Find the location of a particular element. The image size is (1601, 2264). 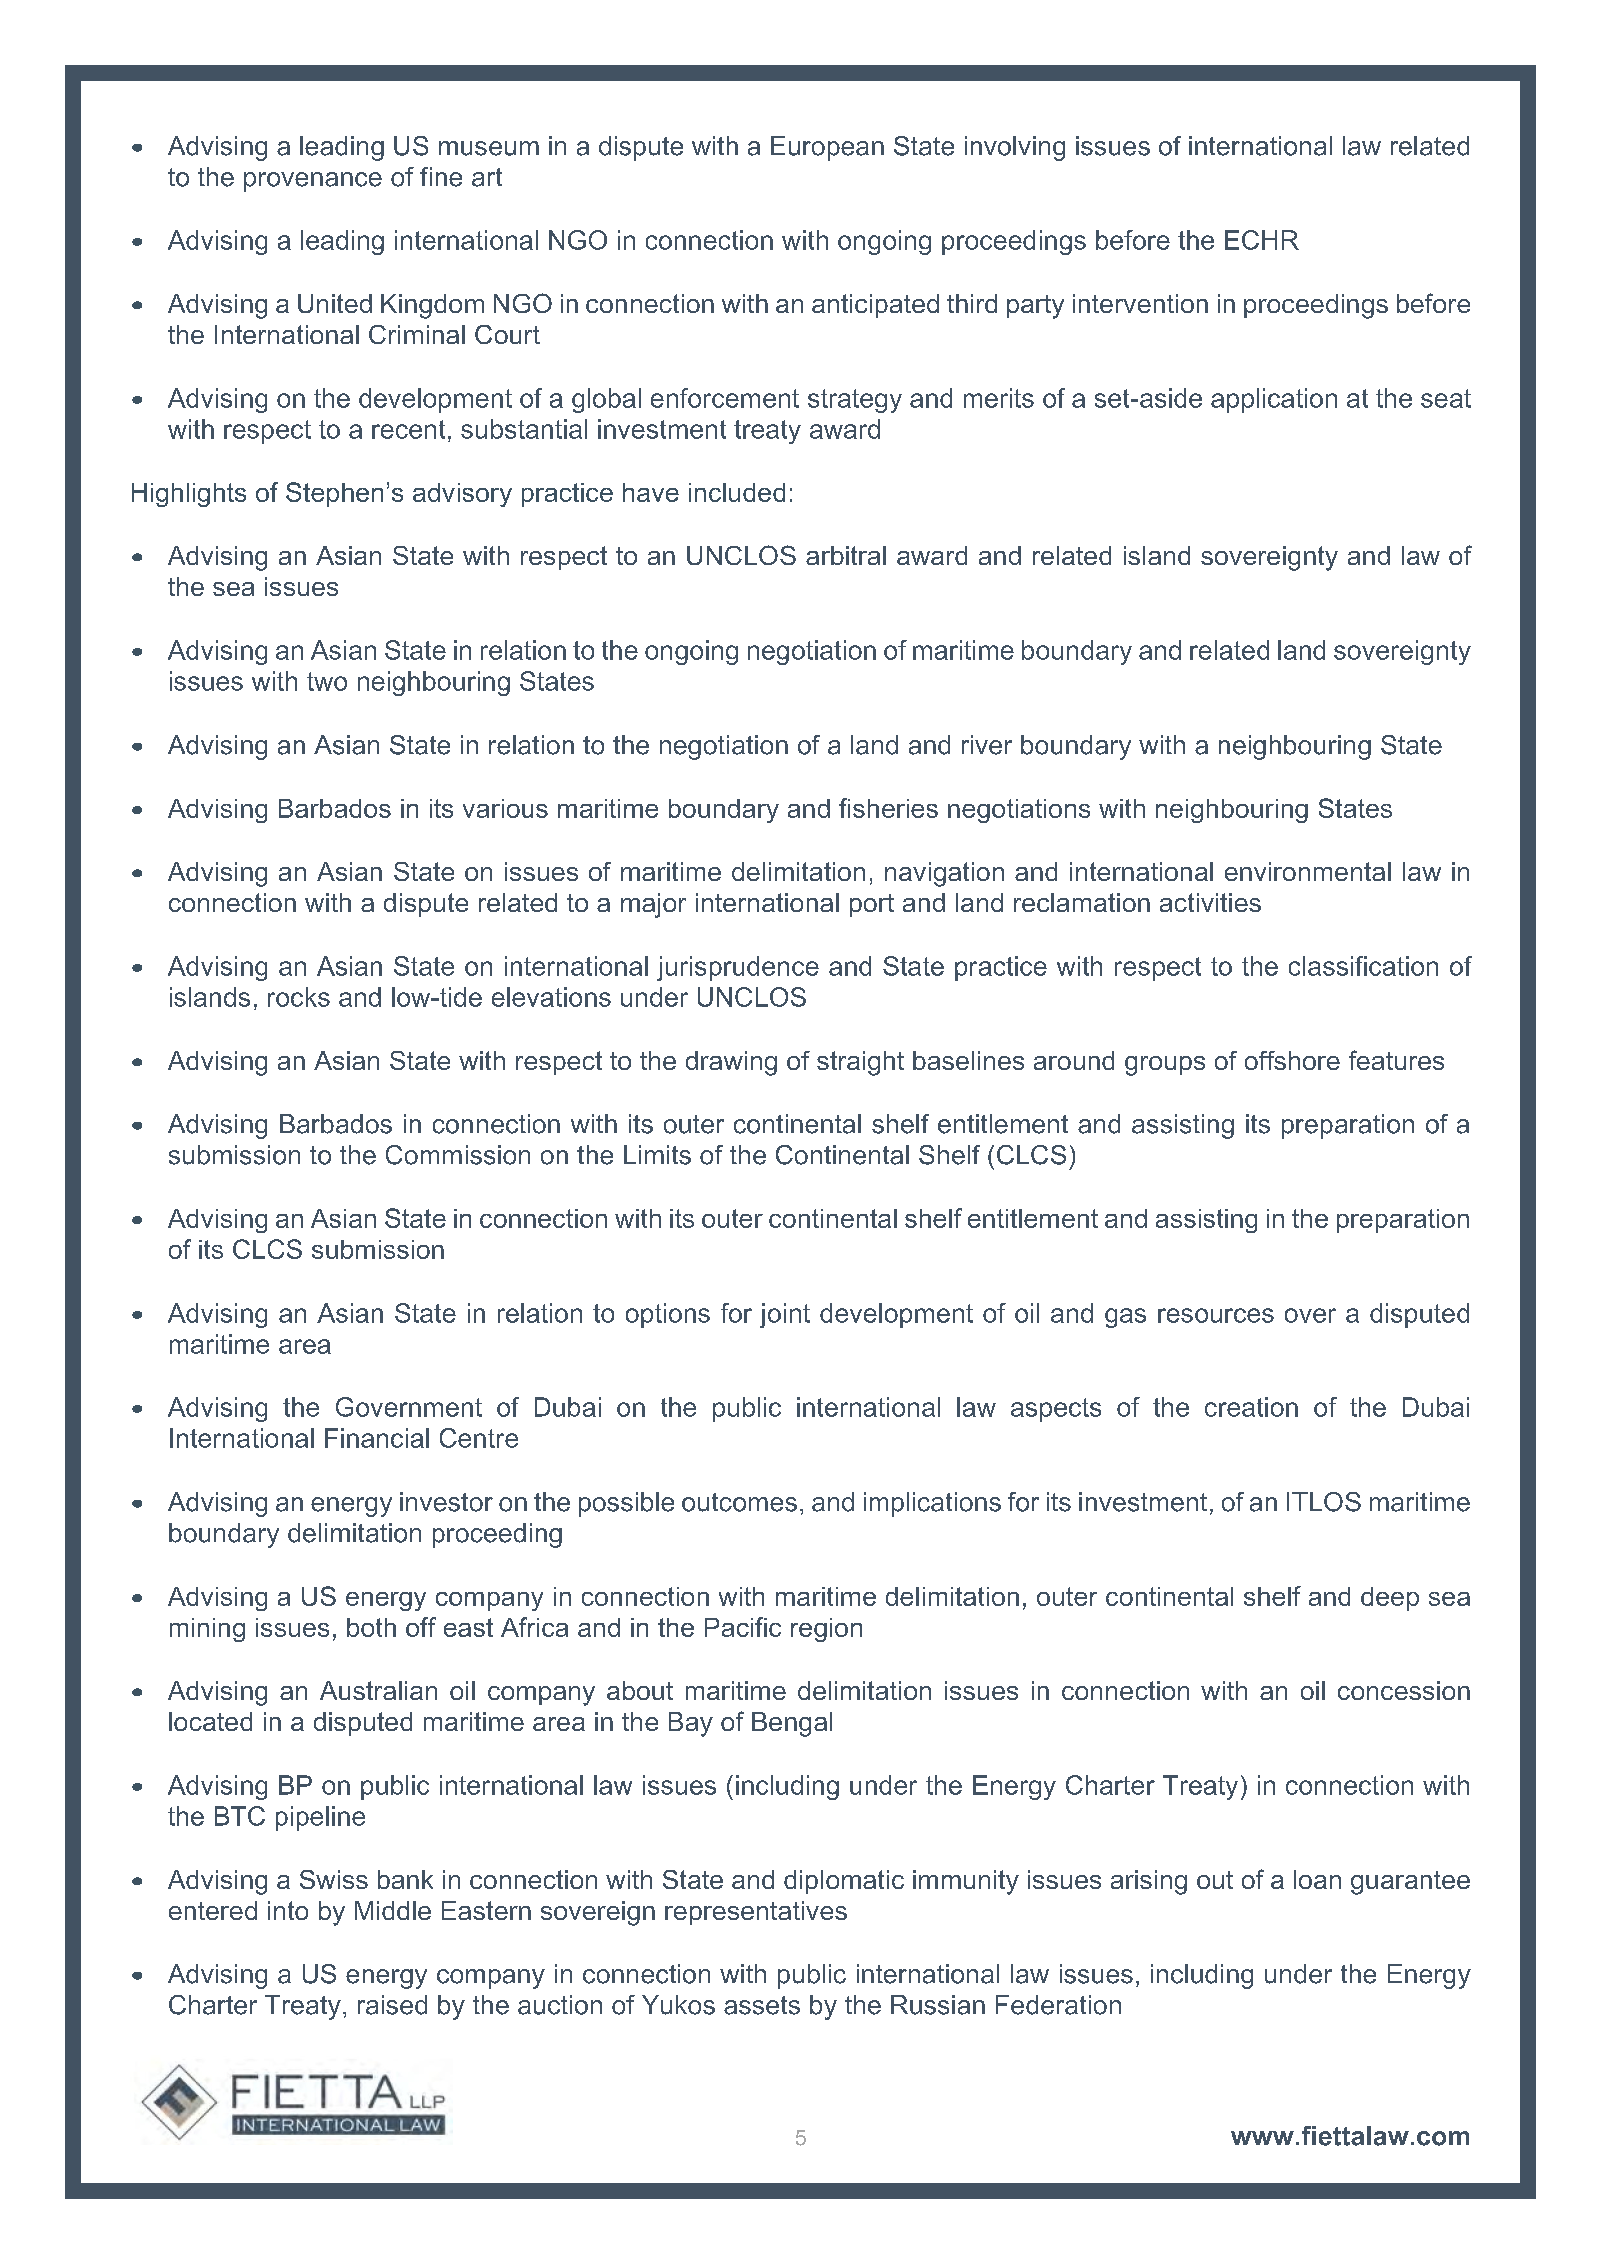

European is located at coordinates (827, 148).
